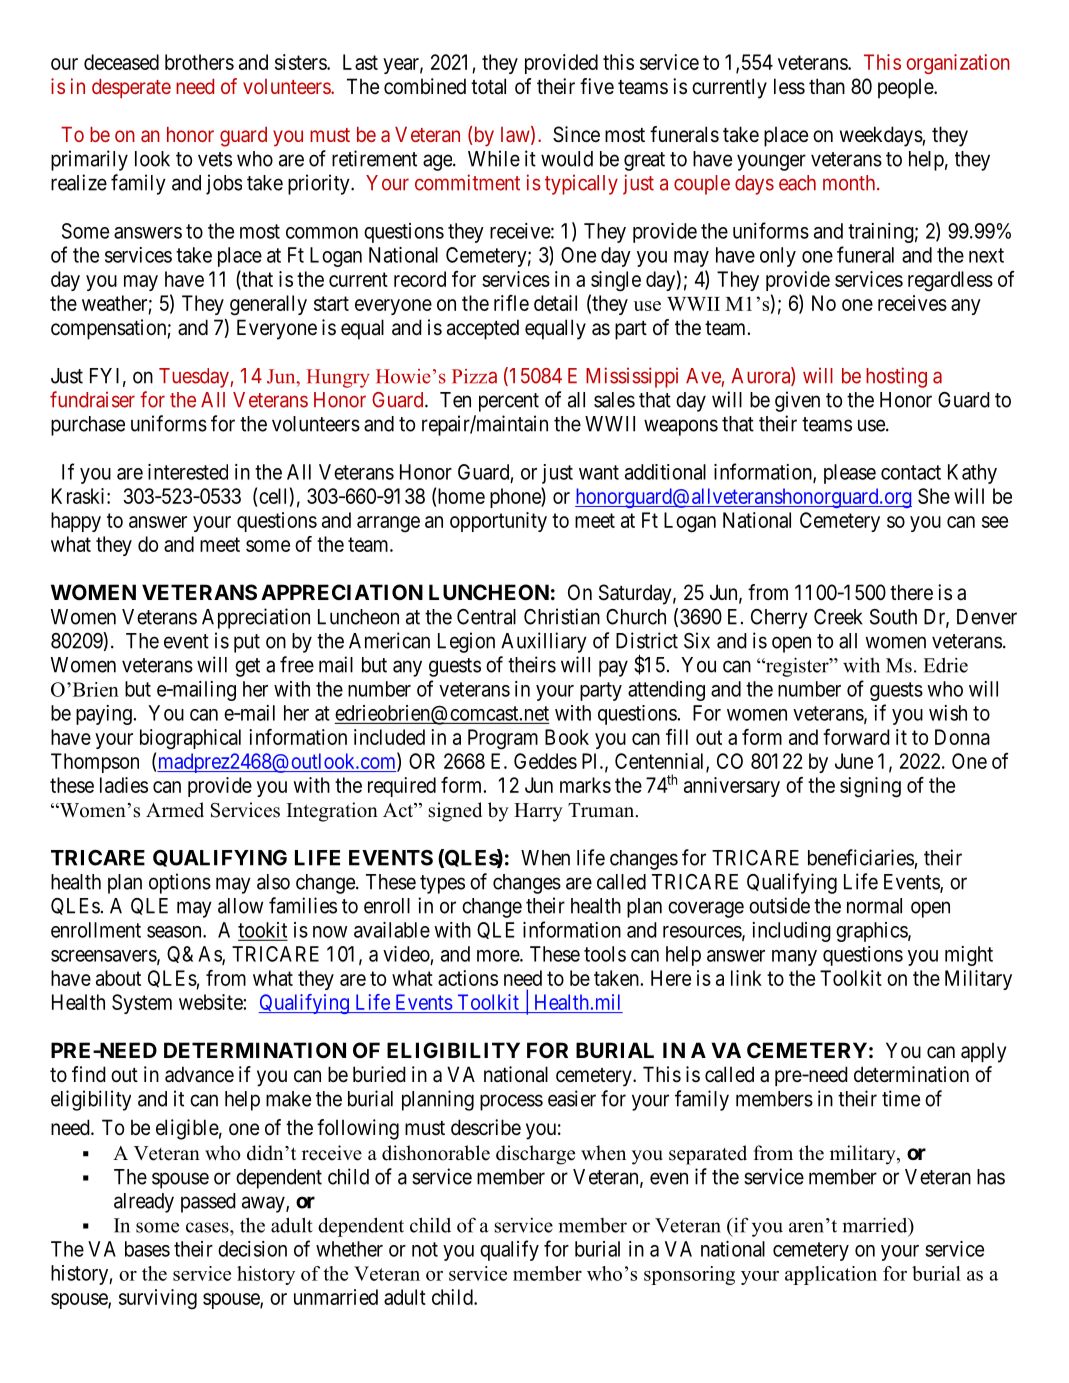 This page has width=1069, height=1383. I want to click on bases, so click(147, 1249).
